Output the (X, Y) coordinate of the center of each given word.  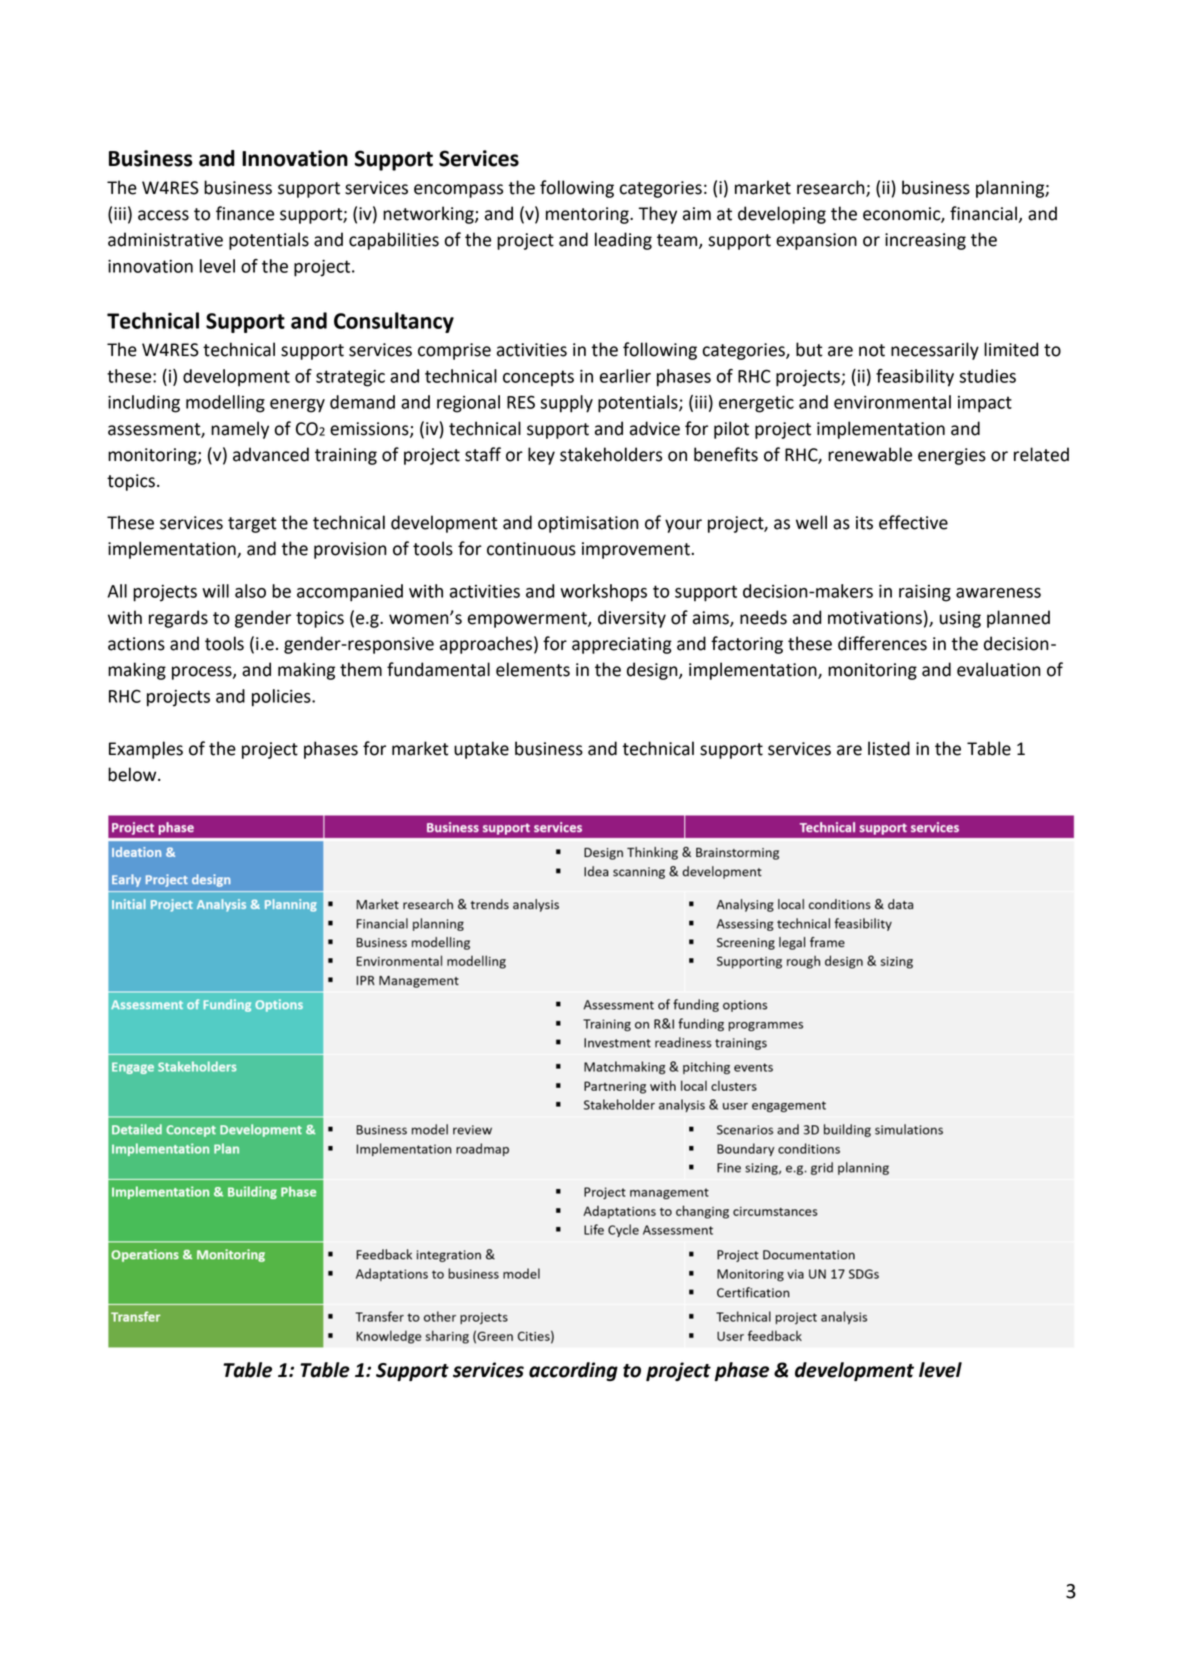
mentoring (588, 215)
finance (245, 213)
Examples (146, 750)
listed (889, 748)
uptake (481, 750)
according (573, 1371)
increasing (925, 241)
